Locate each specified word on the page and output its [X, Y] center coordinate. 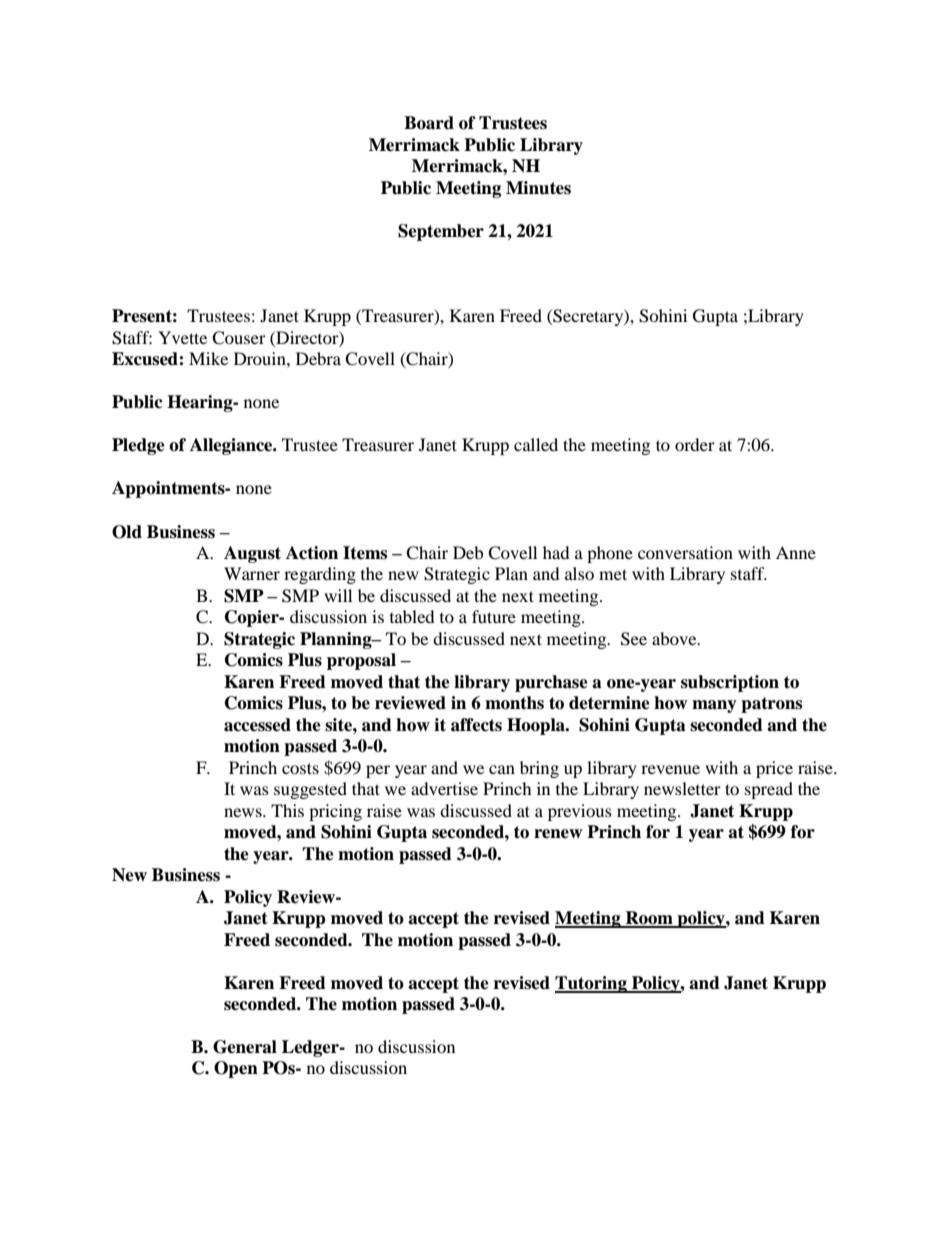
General [245, 1047]
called [536, 444]
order [695, 444]
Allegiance [232, 446]
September [441, 232]
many [714, 706]
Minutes [538, 188]
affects [476, 725]
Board [429, 123]
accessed [257, 725]
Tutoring [592, 984]
